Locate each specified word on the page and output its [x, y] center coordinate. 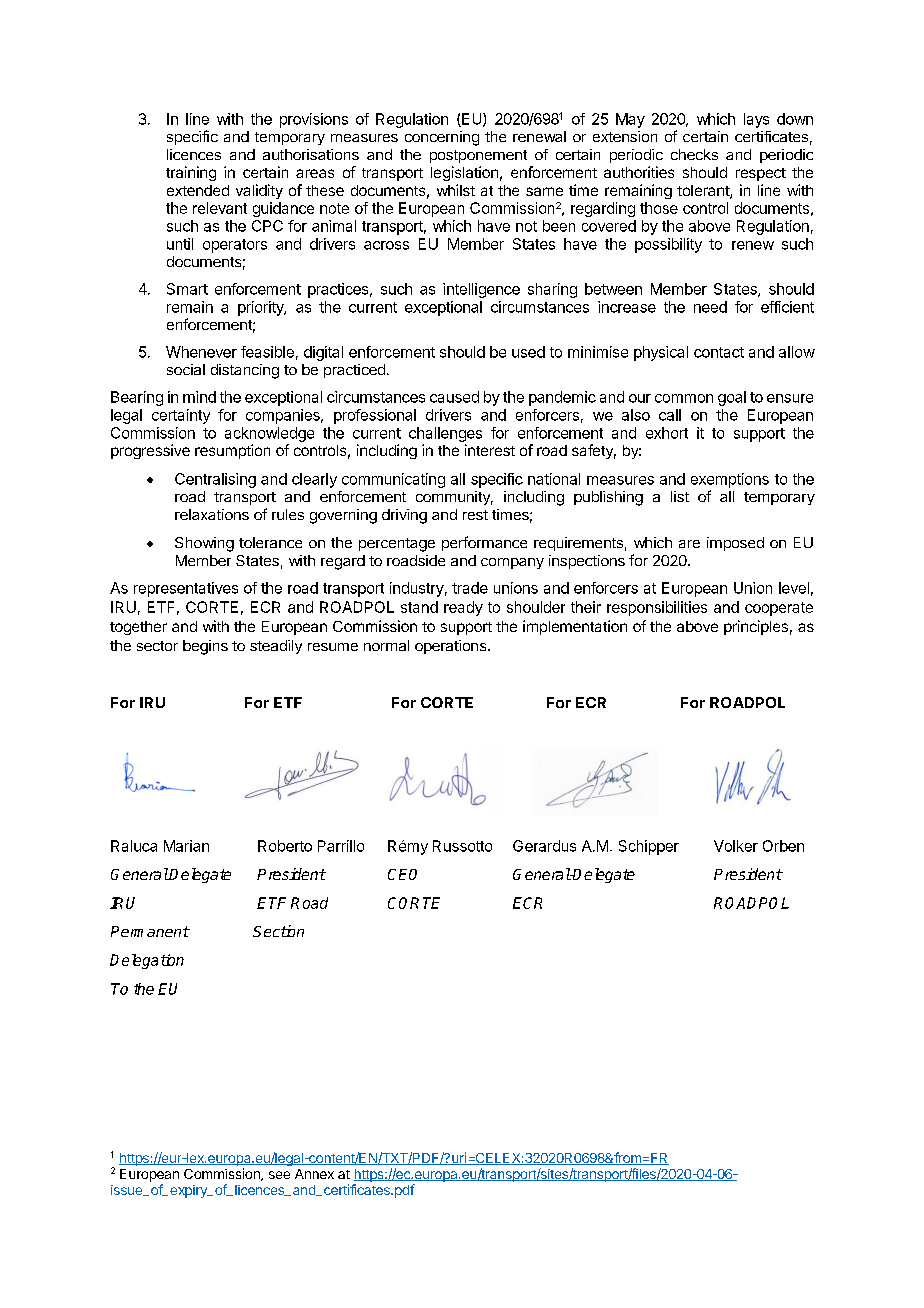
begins [205, 647]
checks [694, 154]
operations [452, 647]
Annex [314, 1174]
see [279, 1175]
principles [756, 627]
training [191, 173]
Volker [736, 846]
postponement [478, 156]
